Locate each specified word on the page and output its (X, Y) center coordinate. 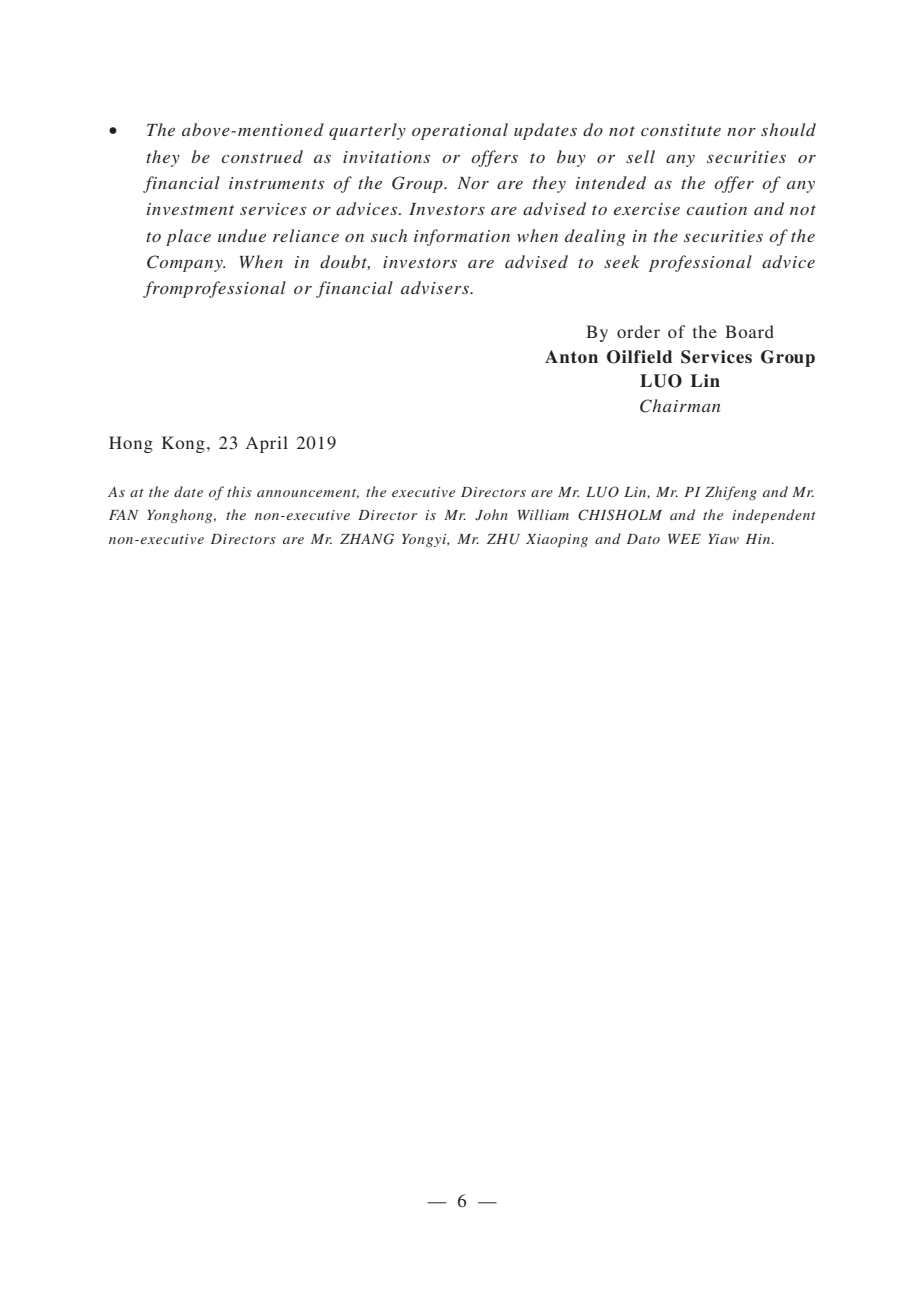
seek (622, 261)
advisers (436, 287)
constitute (681, 130)
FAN (123, 515)
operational (460, 131)
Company (186, 263)
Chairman (680, 406)
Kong (183, 444)
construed (262, 156)
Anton (571, 357)
